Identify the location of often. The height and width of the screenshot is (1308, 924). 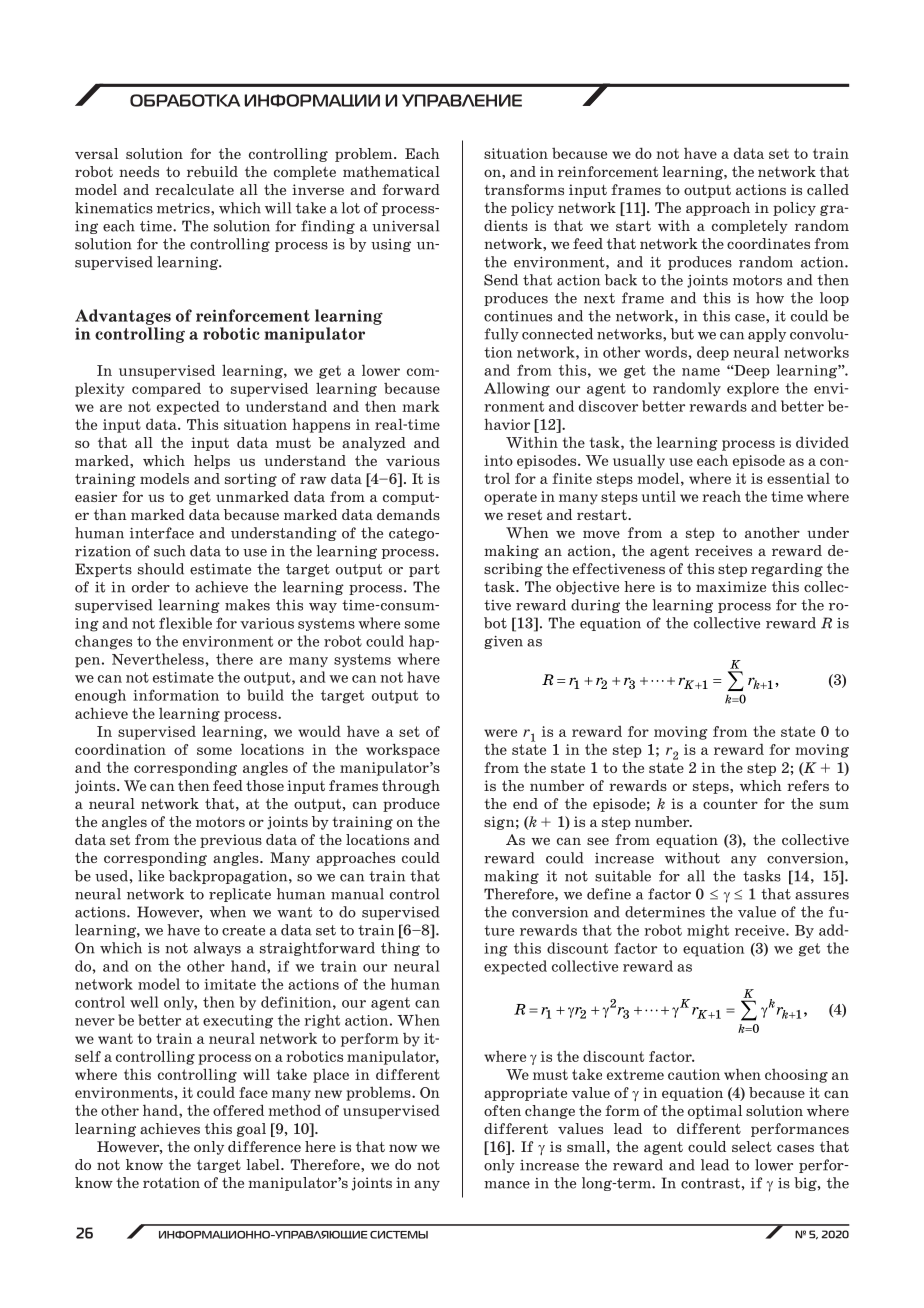
(502, 1110).
